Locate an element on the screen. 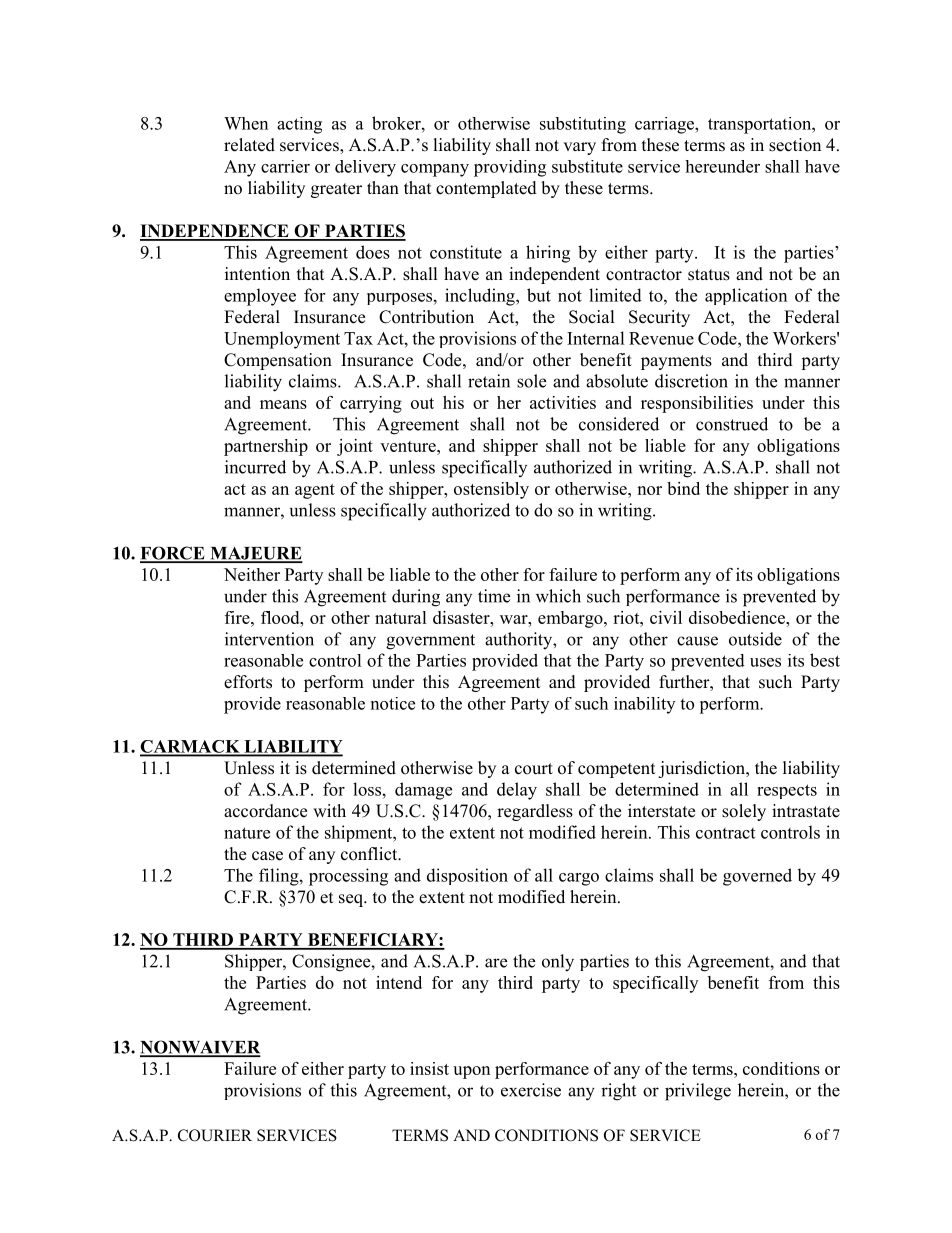 The height and width of the screenshot is (1233, 952). section is located at coordinates (795, 145).
